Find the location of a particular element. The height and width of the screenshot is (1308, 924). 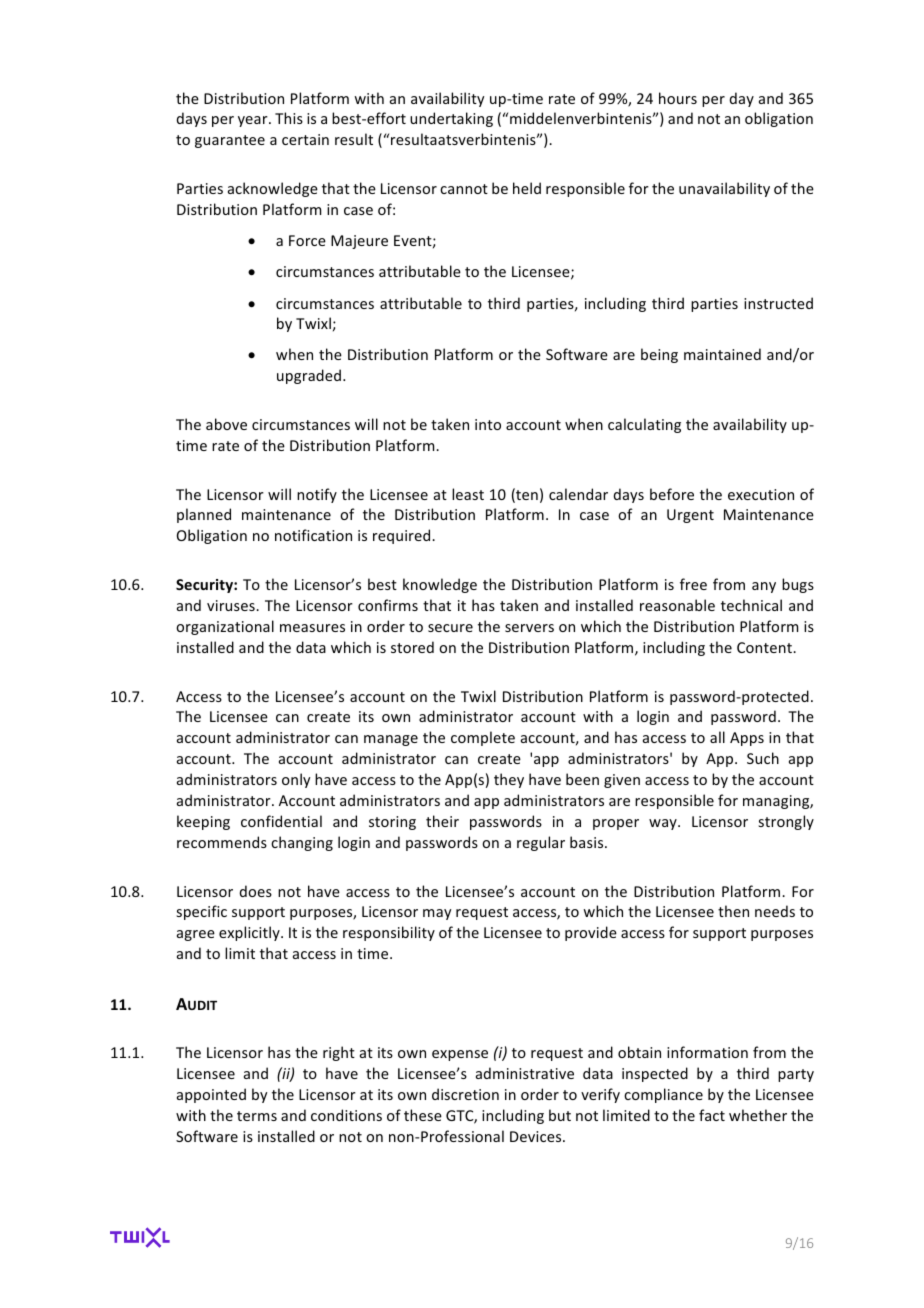

servers is located at coordinates (529, 628).
